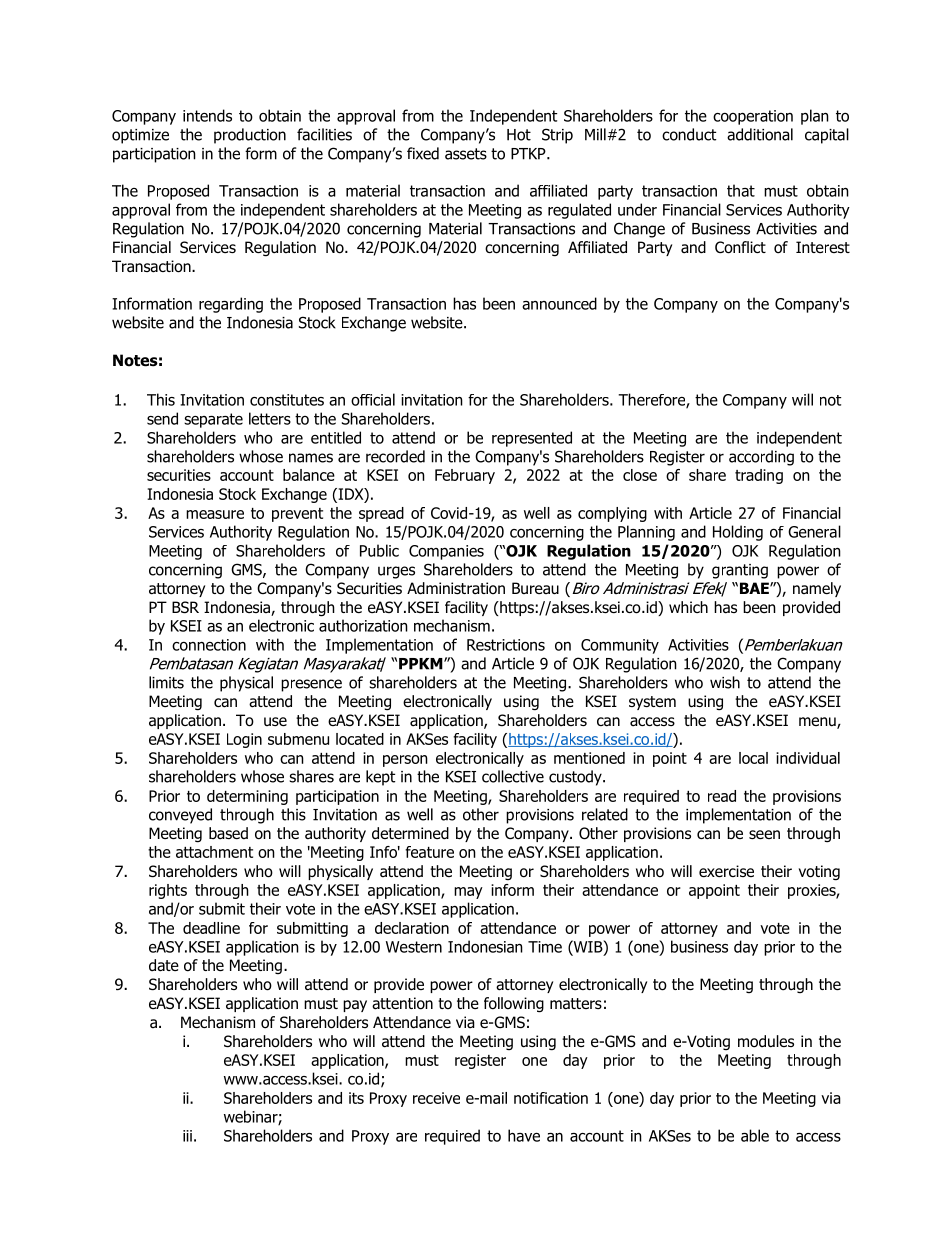 This screenshot has width=952, height=1233. I want to click on additional, so click(760, 134).
